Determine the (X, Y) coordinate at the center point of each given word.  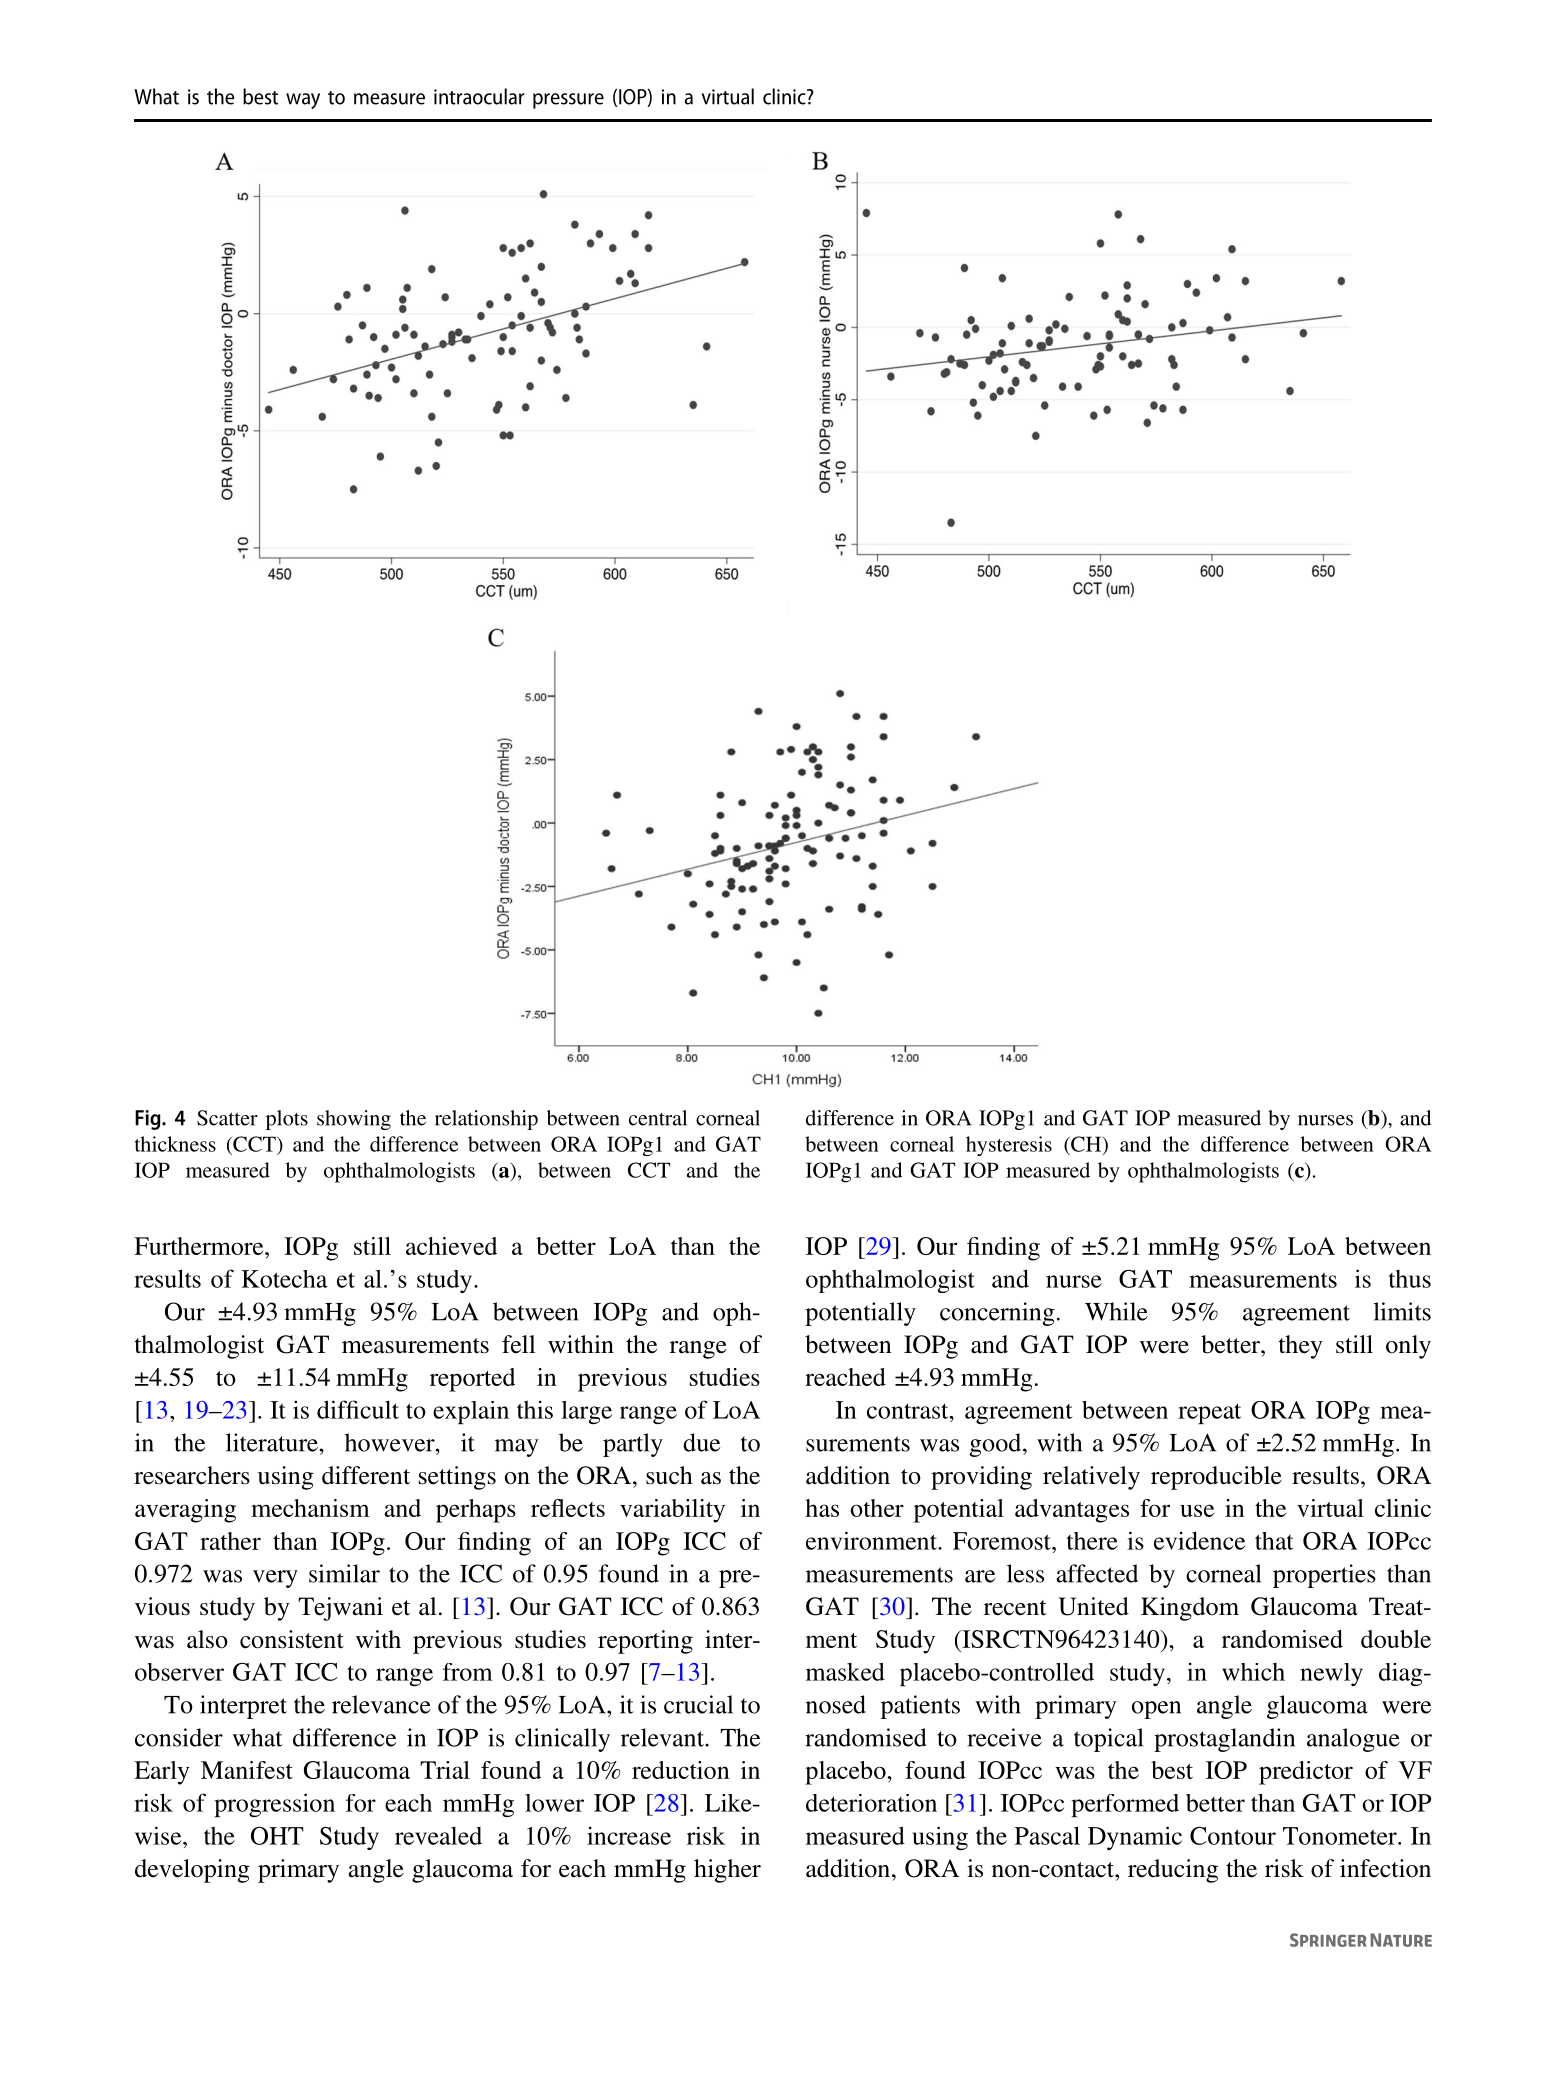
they (1301, 1347)
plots (287, 1120)
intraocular (479, 96)
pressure (568, 101)
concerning (997, 1314)
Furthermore (200, 1246)
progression (274, 1805)
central (658, 1118)
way (303, 101)
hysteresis (1009, 1146)
